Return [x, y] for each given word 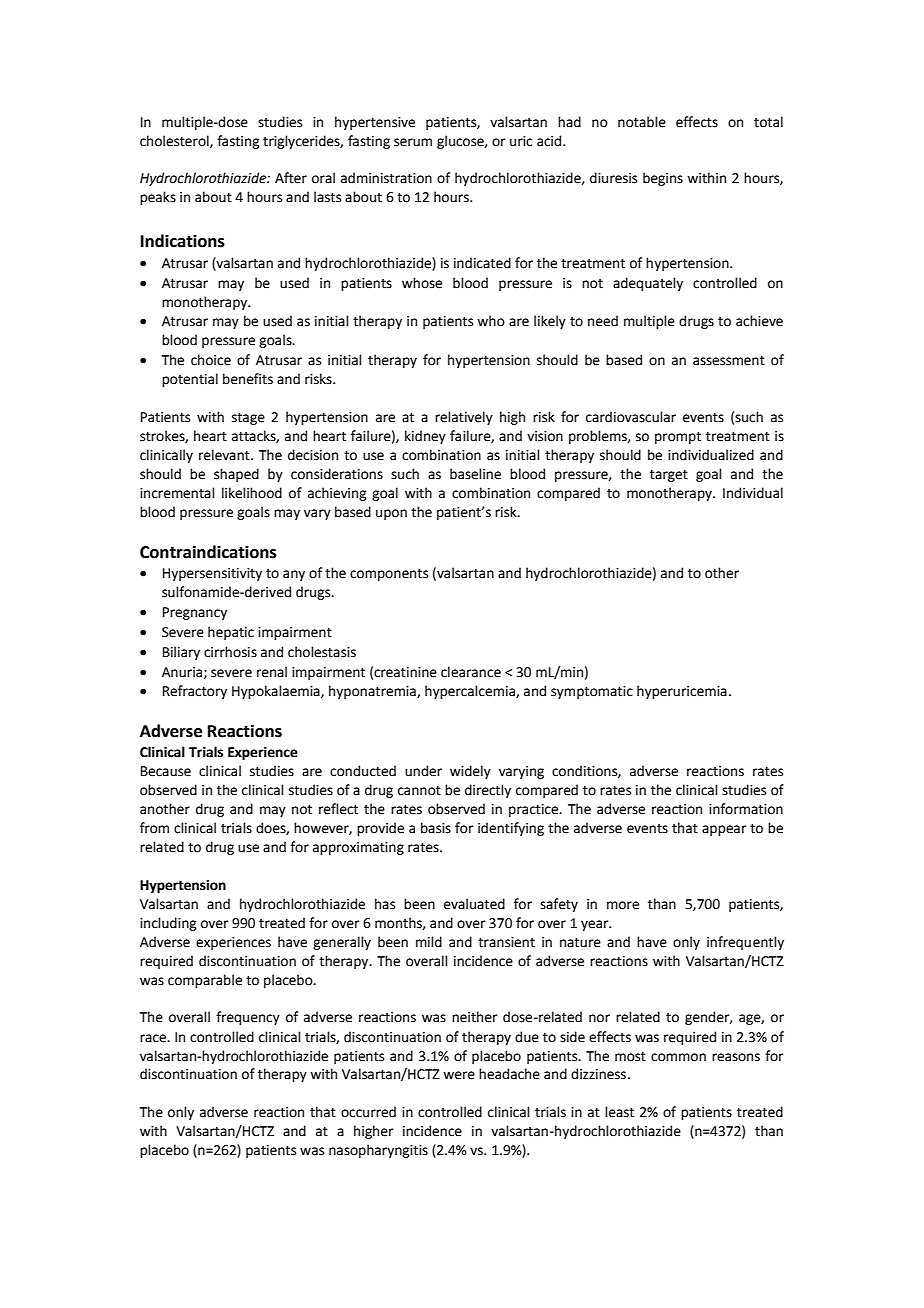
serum [413, 142]
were [459, 1075]
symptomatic [592, 692]
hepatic [231, 633]
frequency [248, 1018]
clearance [471, 672]
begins [663, 179]
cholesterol [175, 141]
